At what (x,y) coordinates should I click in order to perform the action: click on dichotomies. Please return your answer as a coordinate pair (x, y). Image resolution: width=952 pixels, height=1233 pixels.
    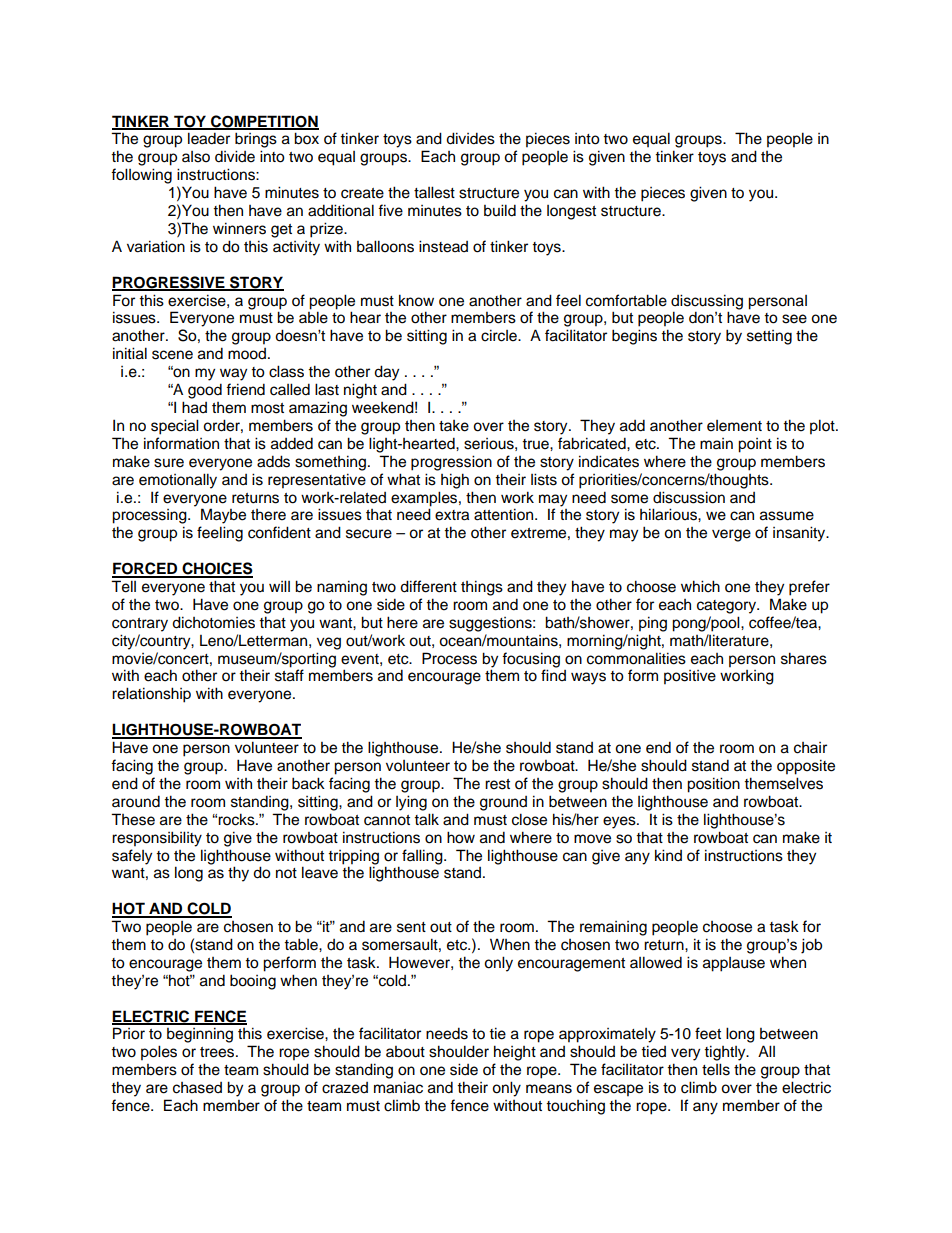
    Looking at the image, I should click on (213, 622).
